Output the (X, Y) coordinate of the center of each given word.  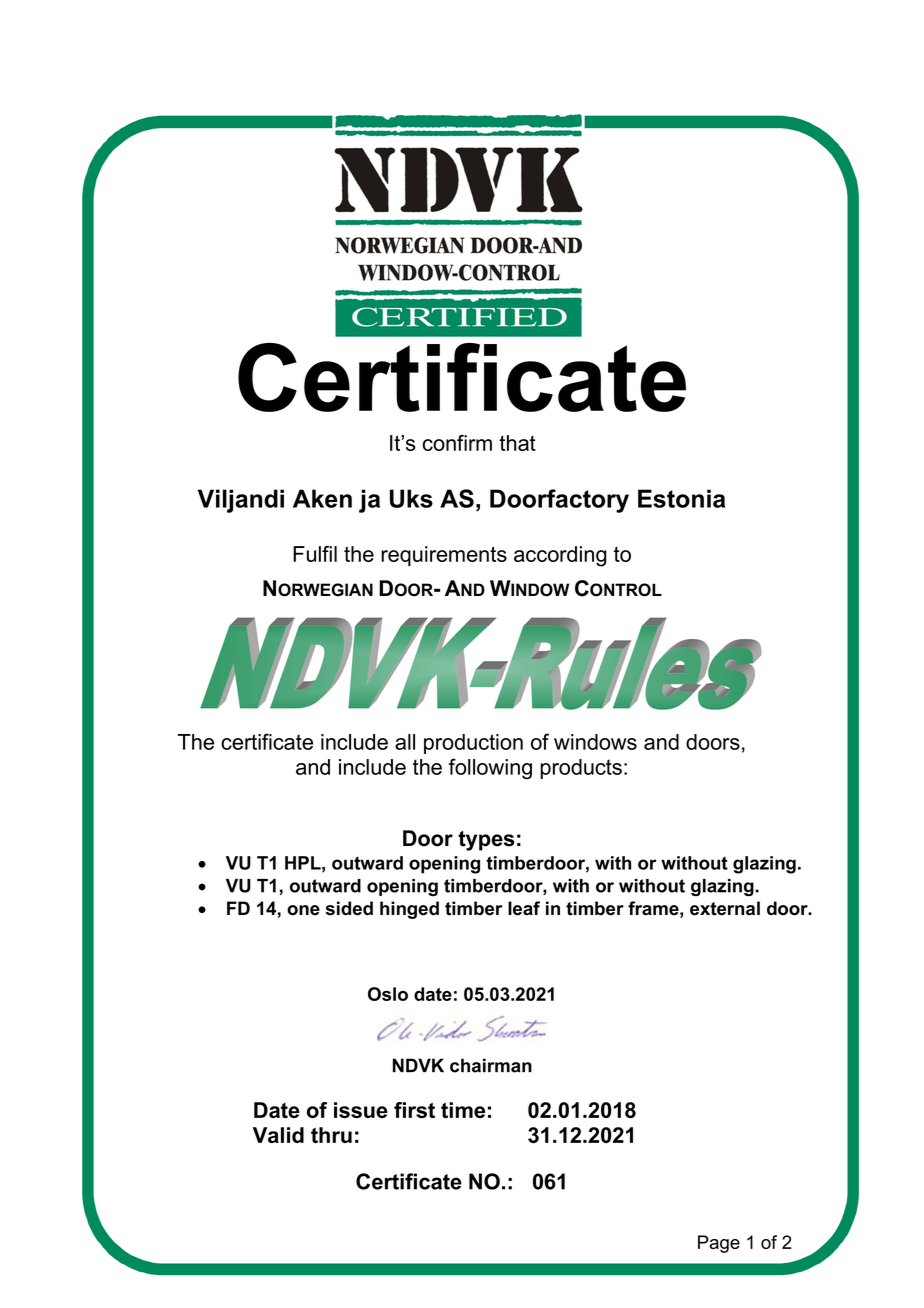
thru (331, 1135)
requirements (444, 556)
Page (719, 1244)
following (490, 769)
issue (361, 1110)
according (560, 556)
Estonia (681, 498)
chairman (491, 1065)
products (581, 769)
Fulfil (315, 554)
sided (349, 908)
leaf (524, 908)
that (517, 443)
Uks (411, 498)
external (725, 908)
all (405, 742)
